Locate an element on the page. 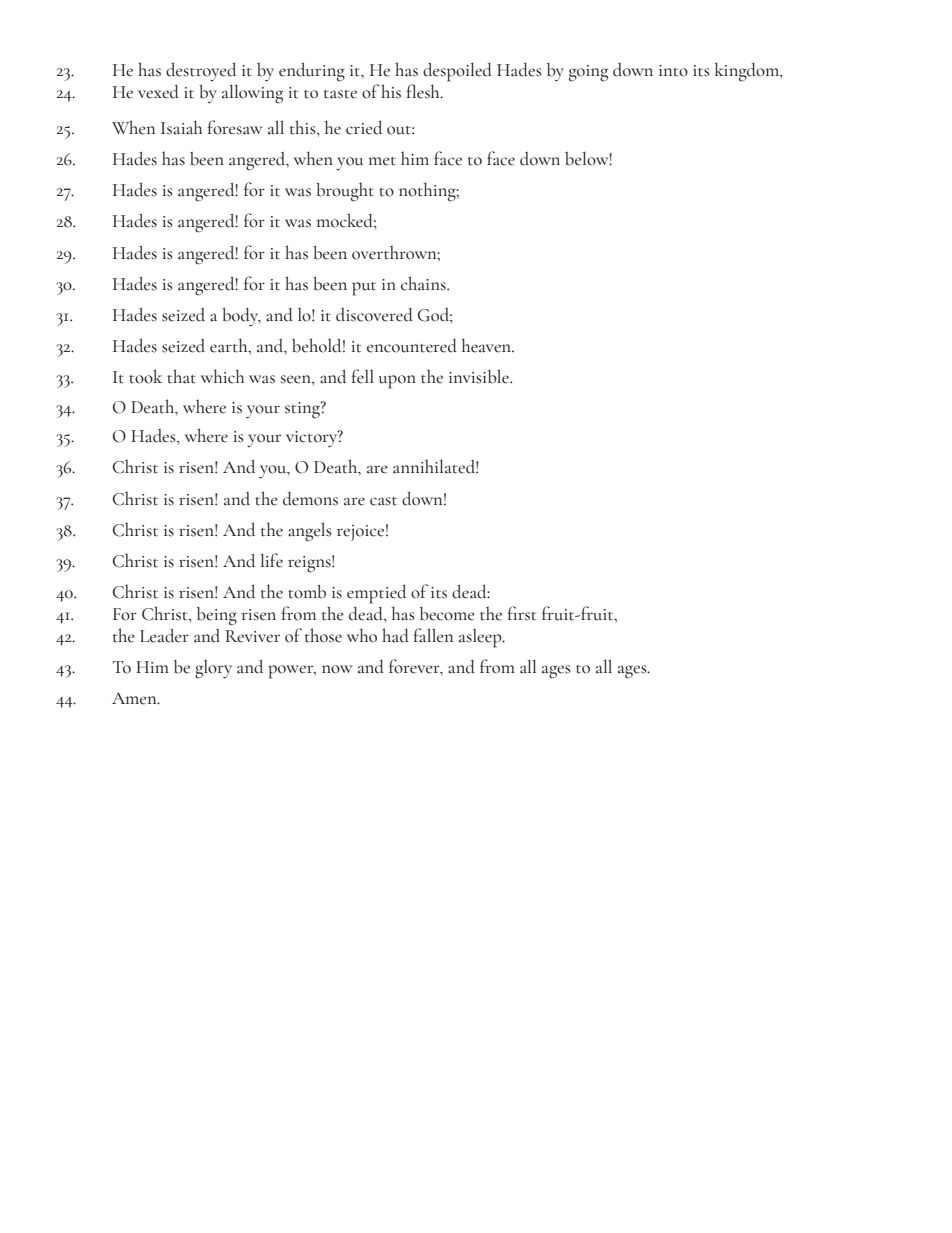 The image size is (952, 1233). which is located at coordinates (222, 376).
